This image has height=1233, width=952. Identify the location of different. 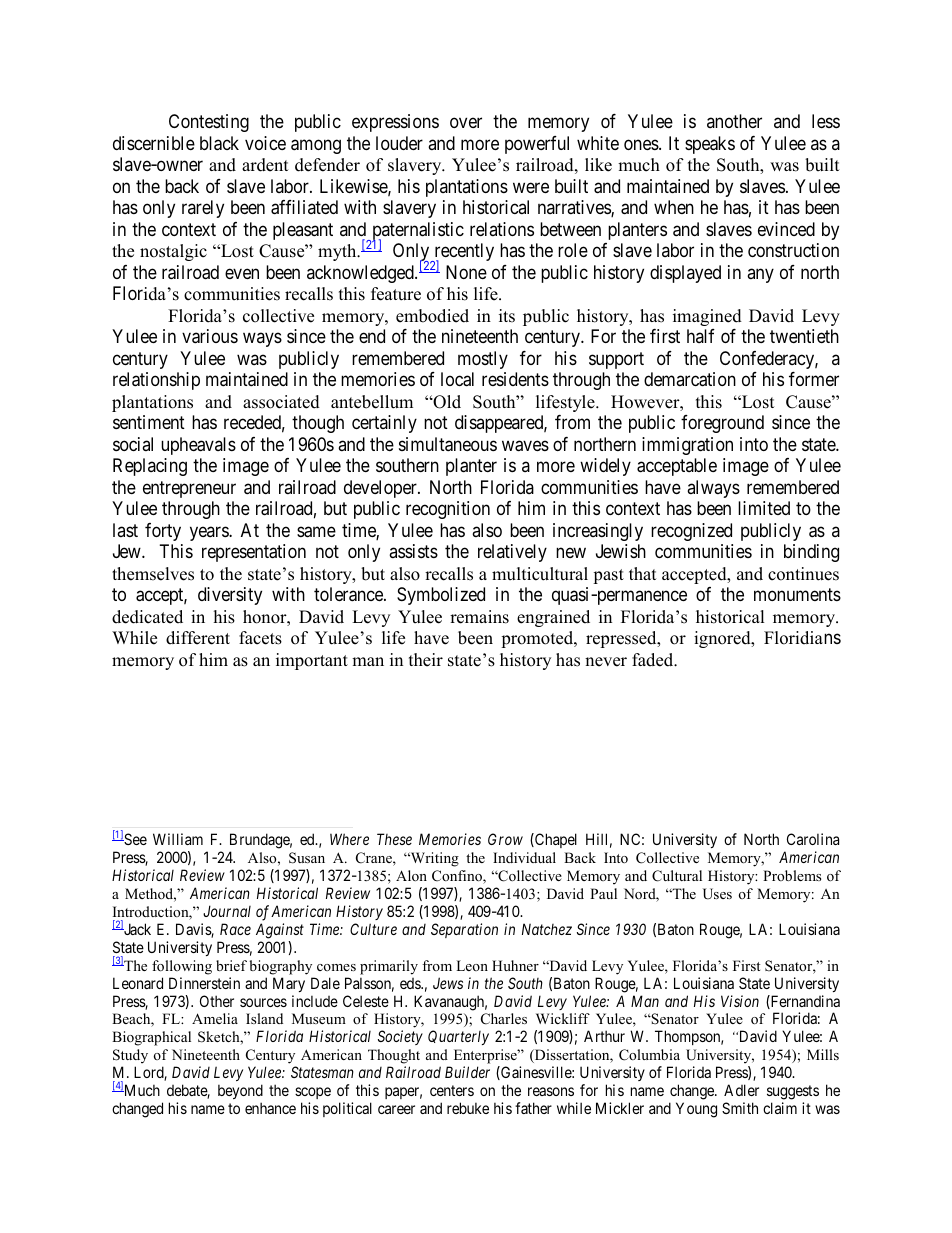
(198, 638).
